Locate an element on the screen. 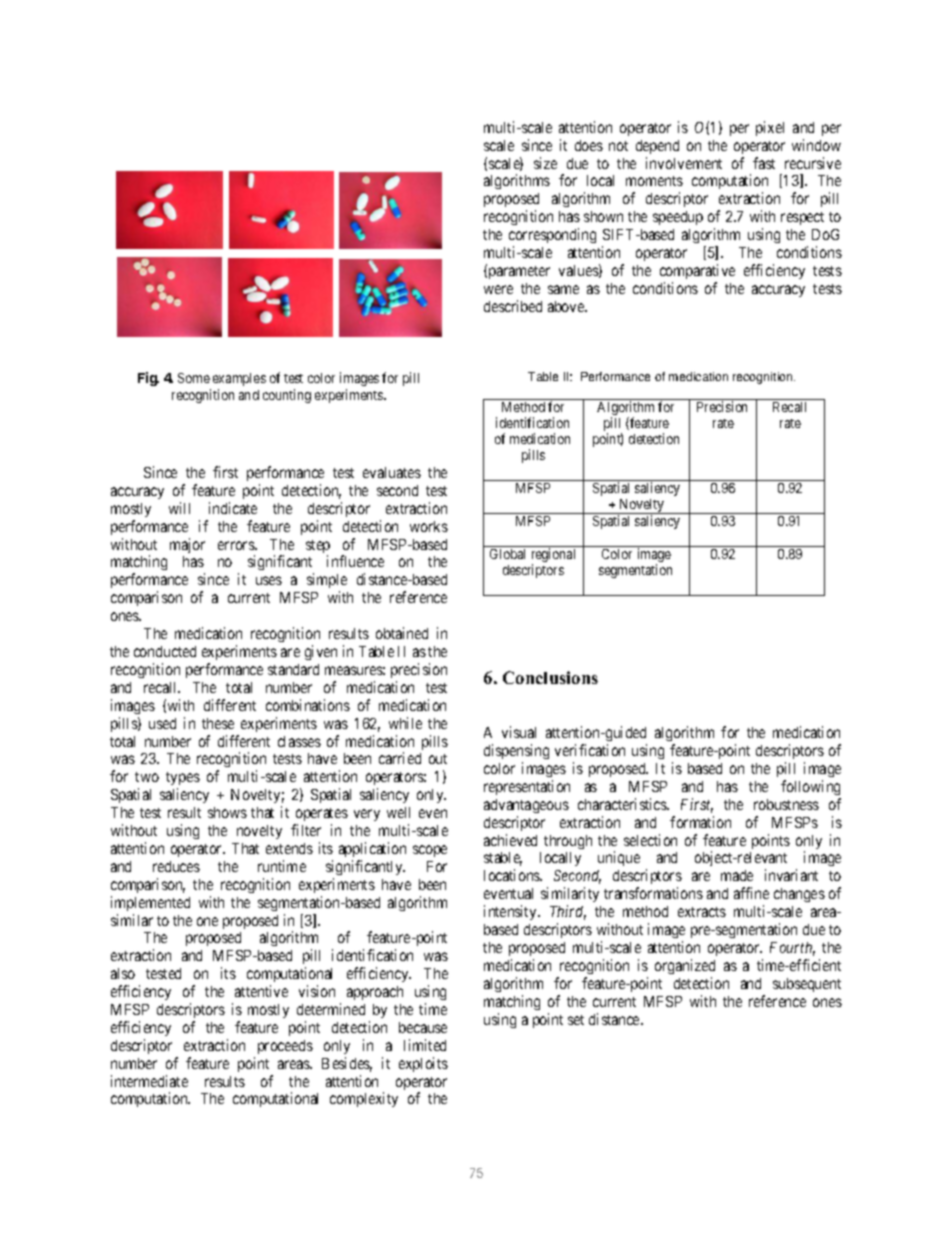 This screenshot has height=1233, width=952. robustness is located at coordinates (786, 804).
